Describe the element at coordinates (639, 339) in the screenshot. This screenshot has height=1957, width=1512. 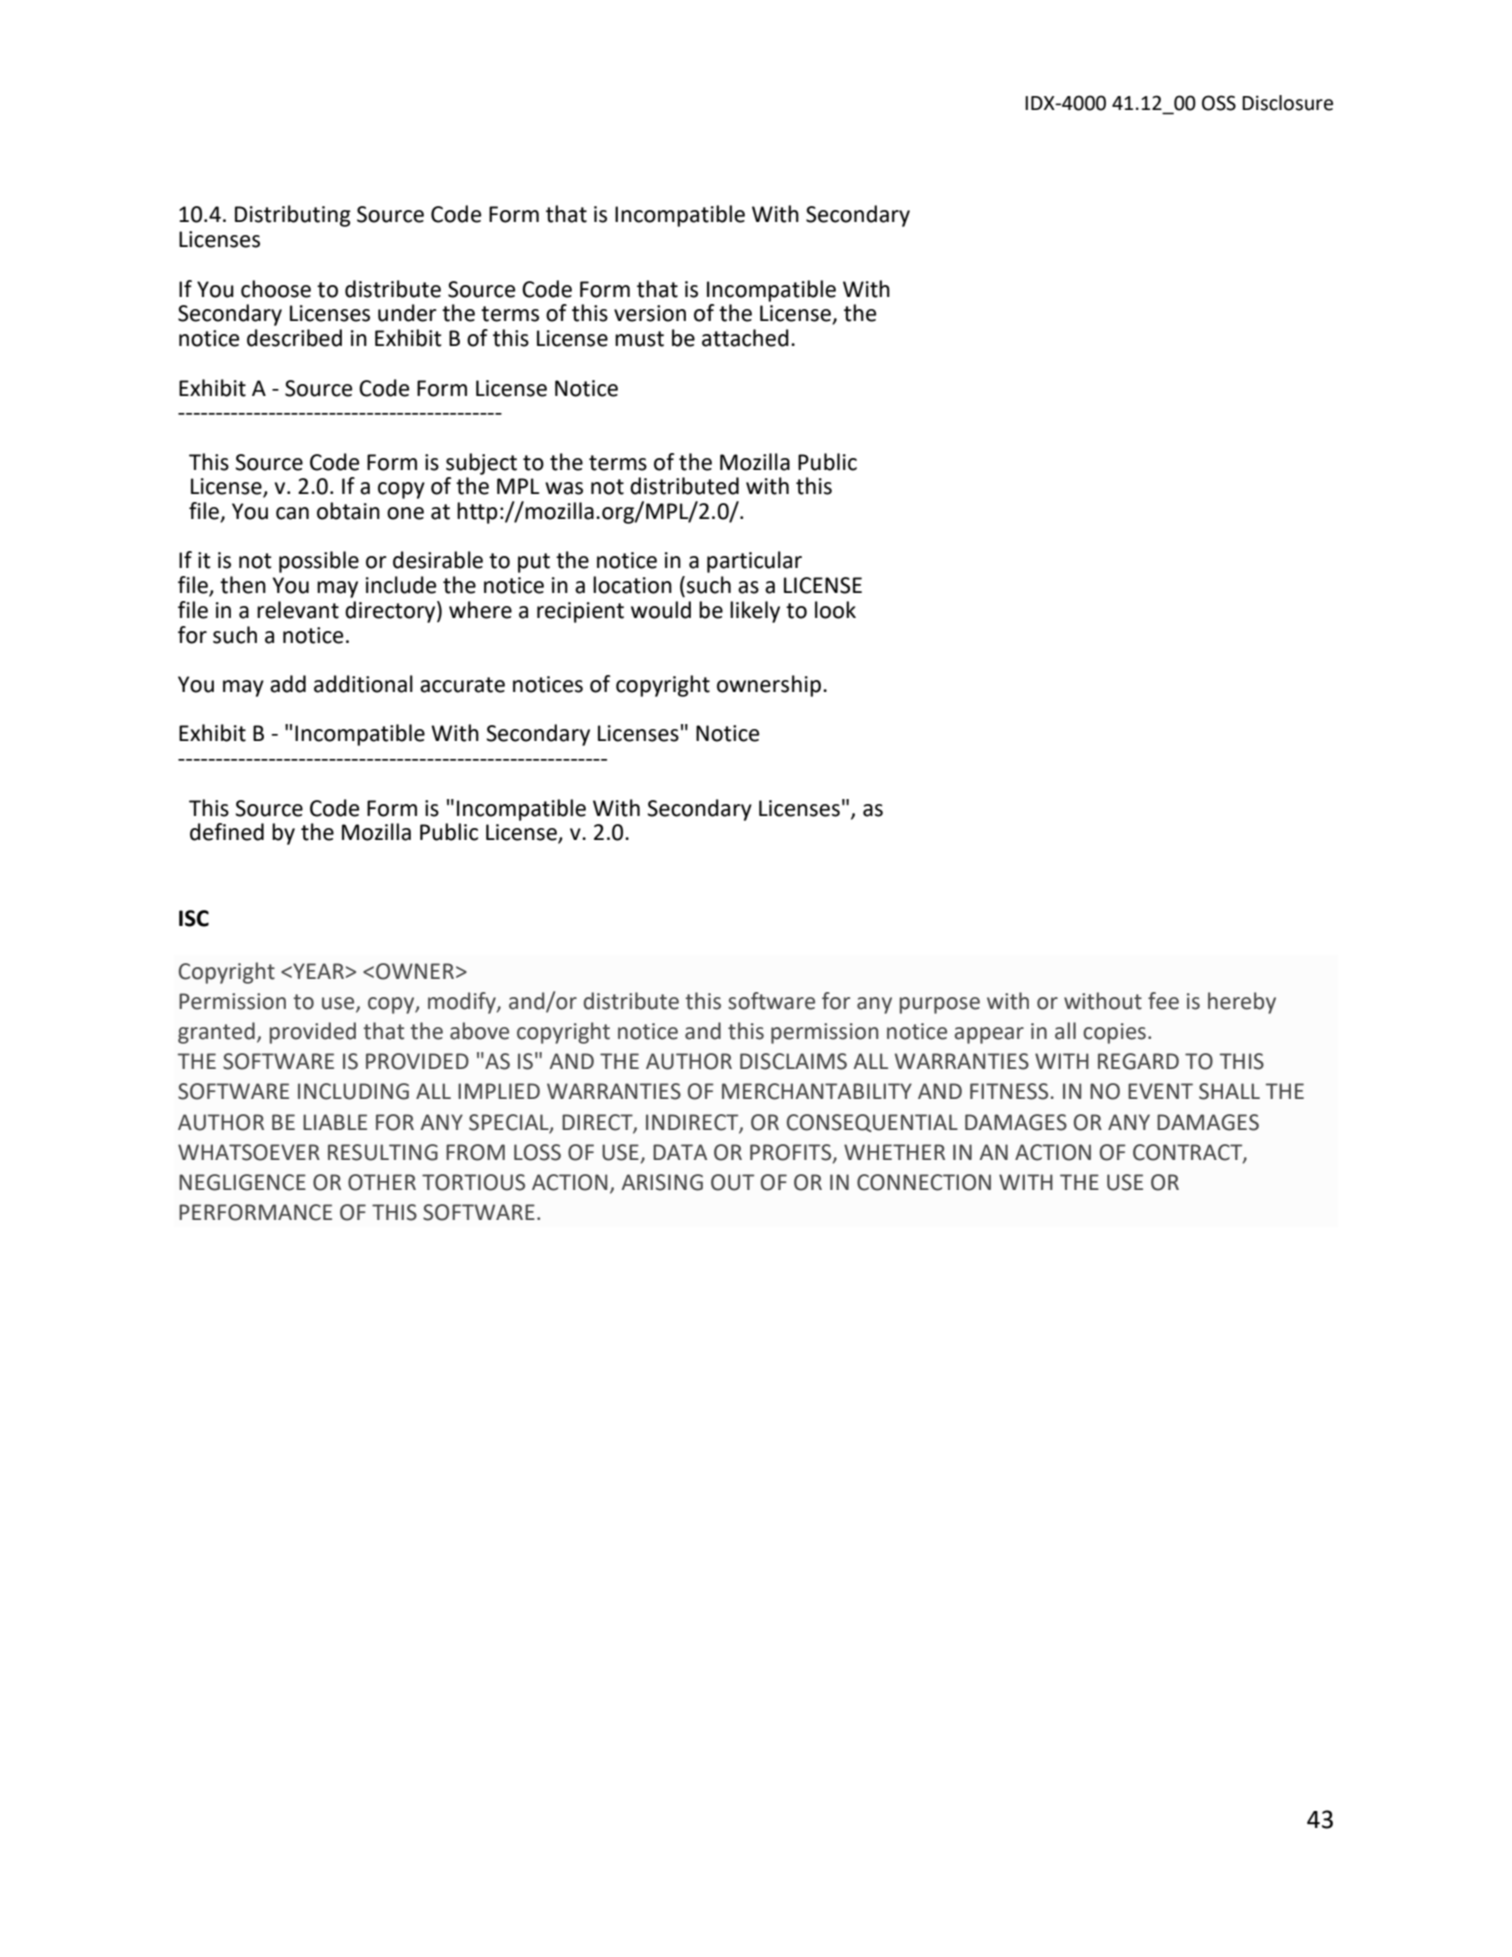
I see `must` at that location.
